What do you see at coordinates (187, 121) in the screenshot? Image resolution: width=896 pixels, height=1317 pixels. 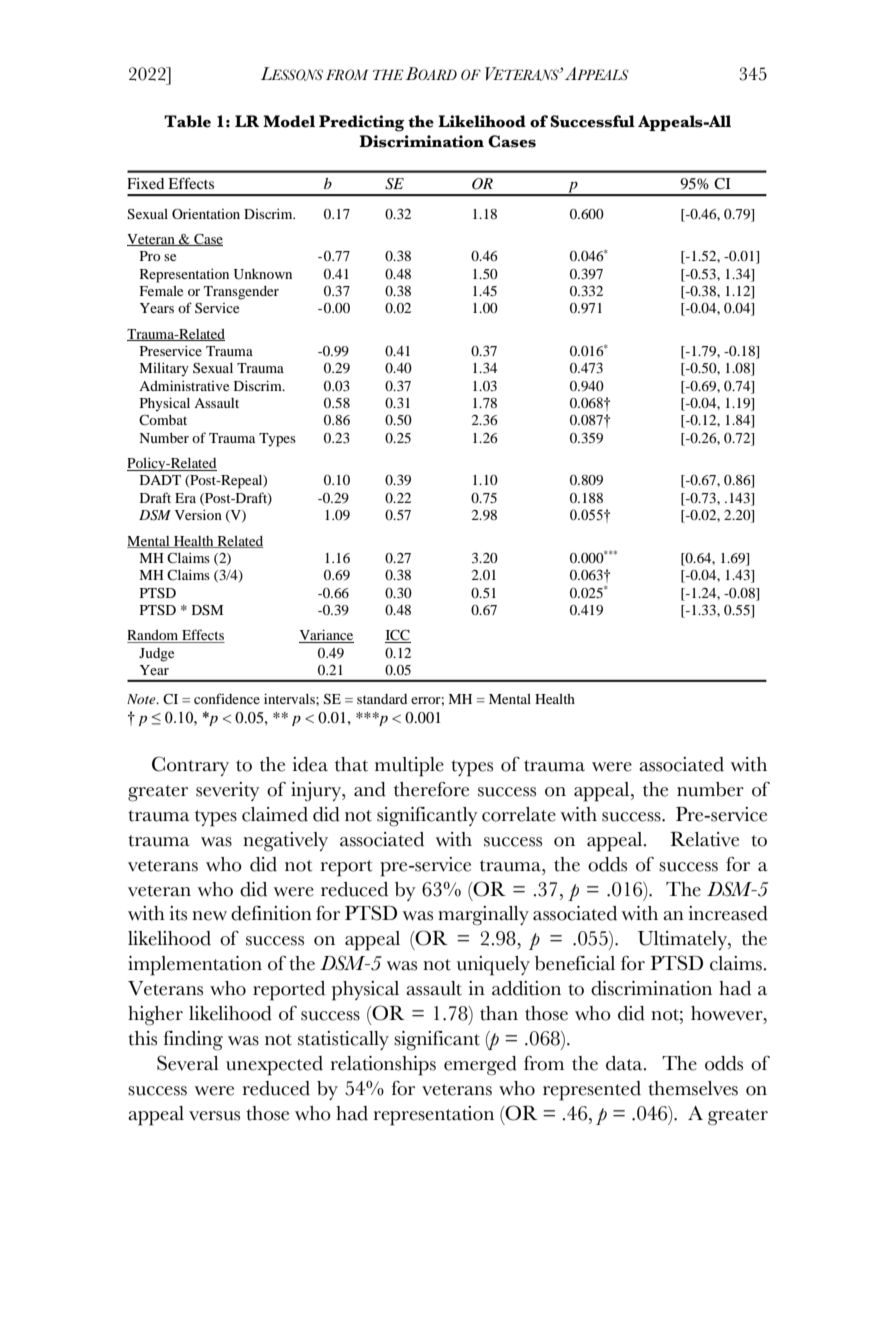 I see `Table` at bounding box center [187, 121].
